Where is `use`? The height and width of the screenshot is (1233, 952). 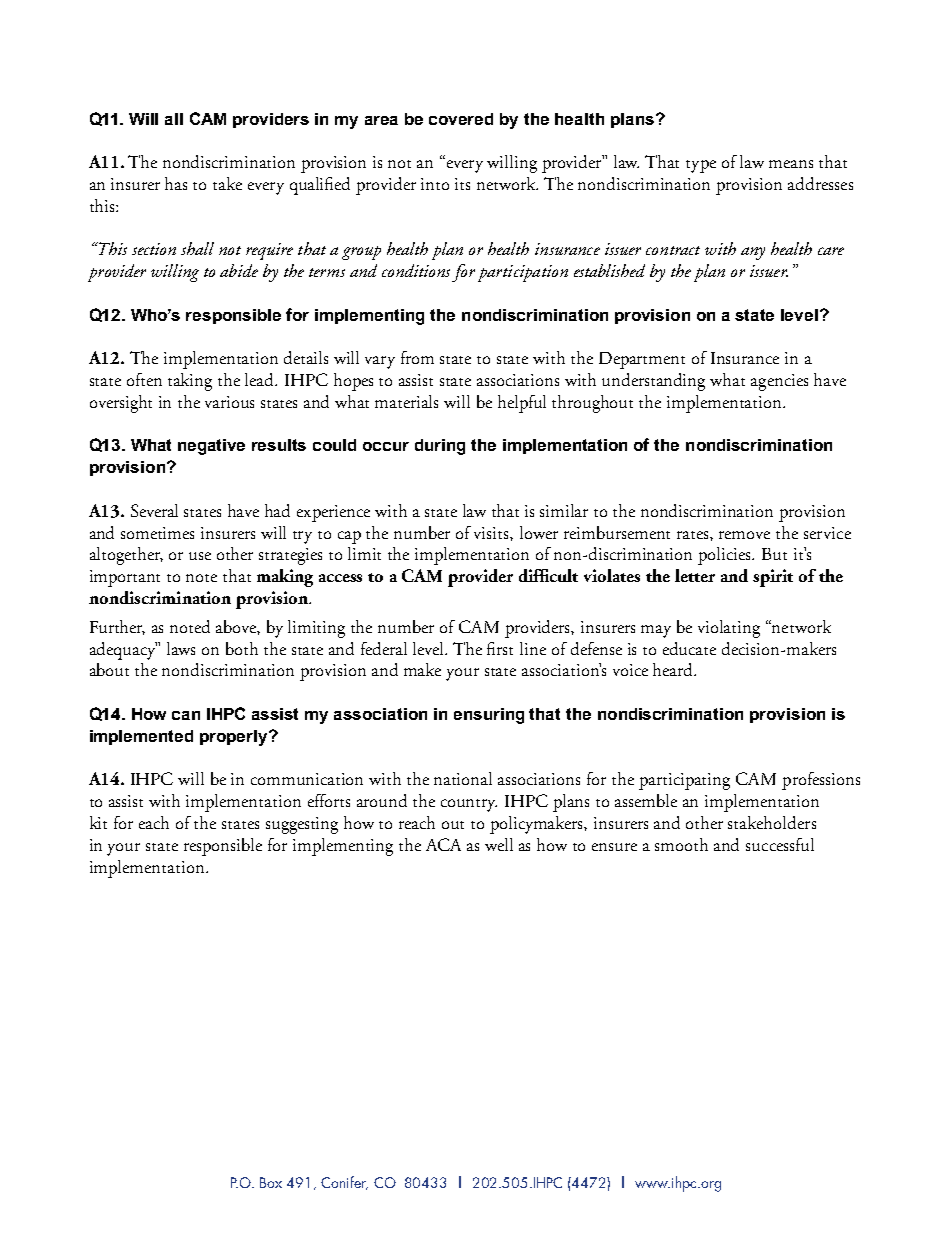 use is located at coordinates (200, 556).
